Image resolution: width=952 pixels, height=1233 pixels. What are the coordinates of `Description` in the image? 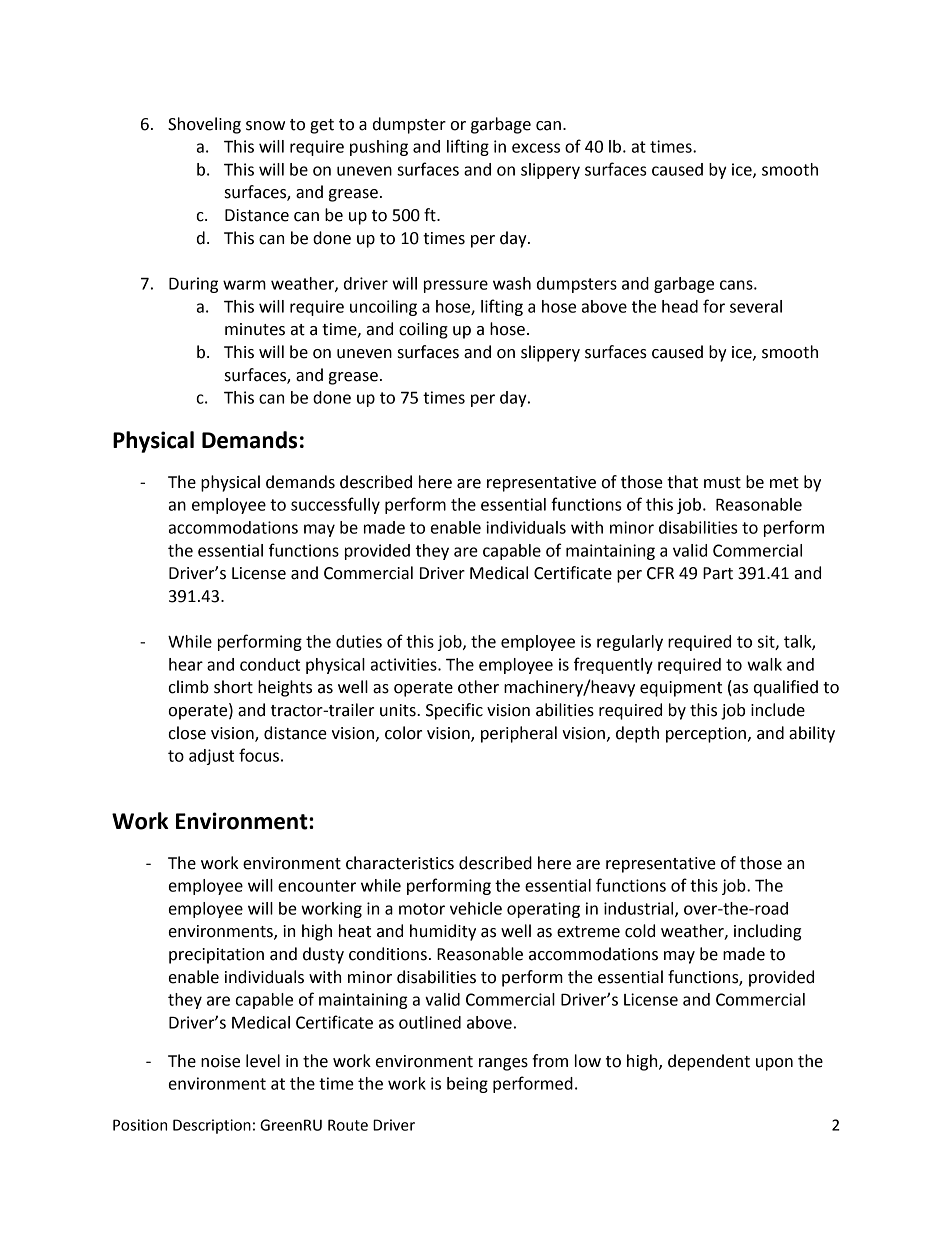 It's located at (212, 1126).
